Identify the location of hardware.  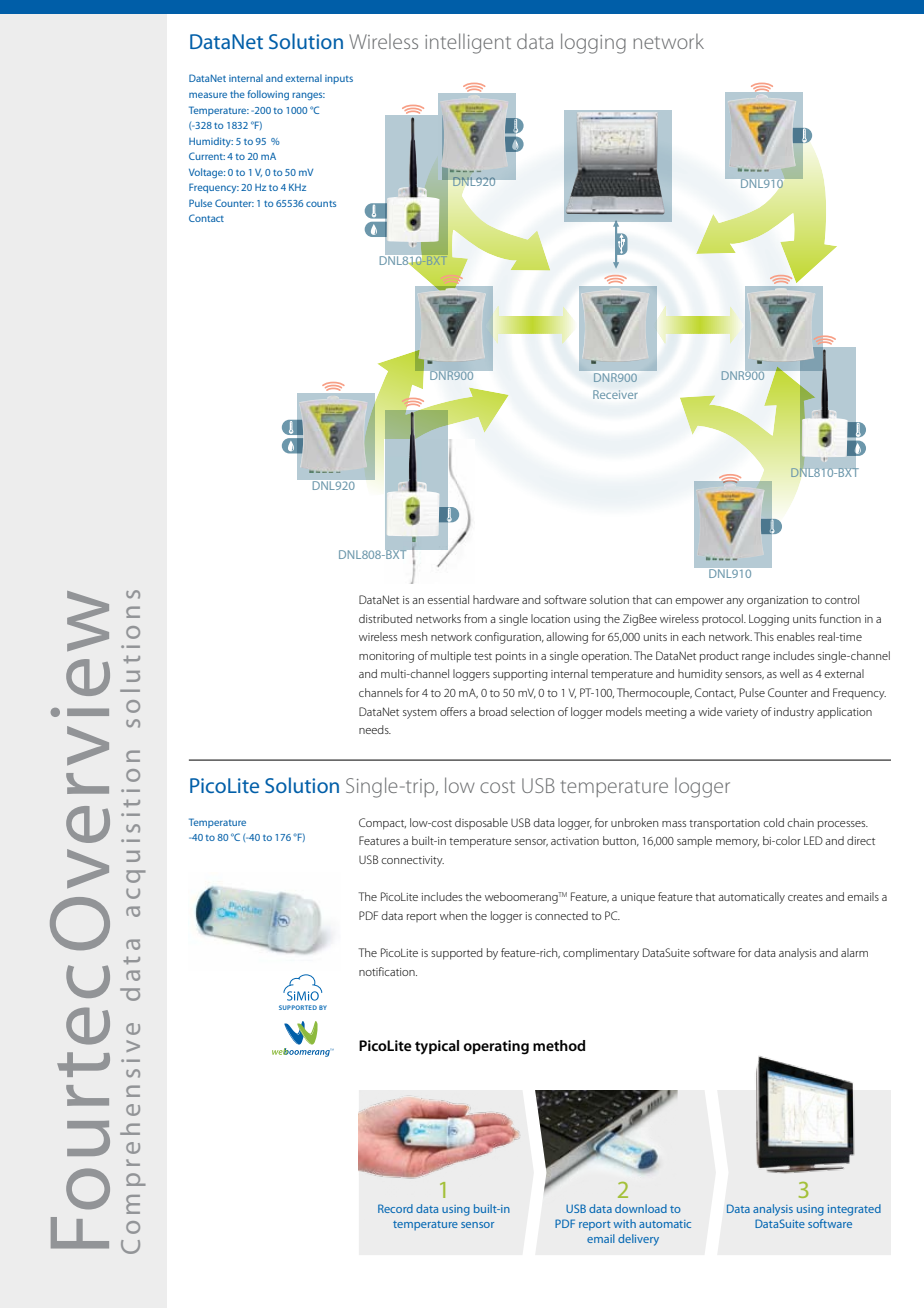
(496, 599).
